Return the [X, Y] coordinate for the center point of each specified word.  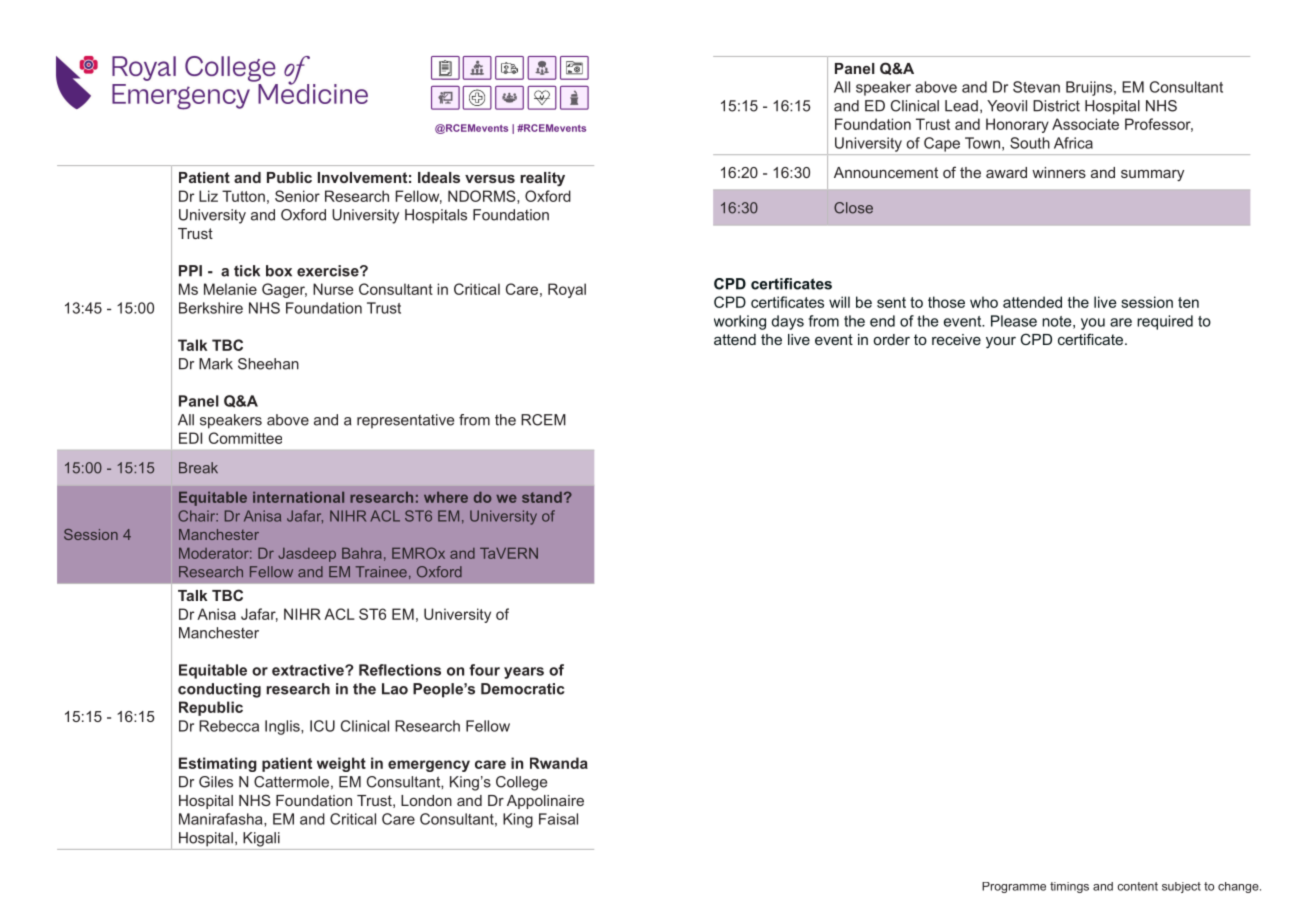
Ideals [439, 177]
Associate [1085, 124]
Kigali [261, 839]
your [1001, 343]
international [298, 497]
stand [542, 497]
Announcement [886, 172]
